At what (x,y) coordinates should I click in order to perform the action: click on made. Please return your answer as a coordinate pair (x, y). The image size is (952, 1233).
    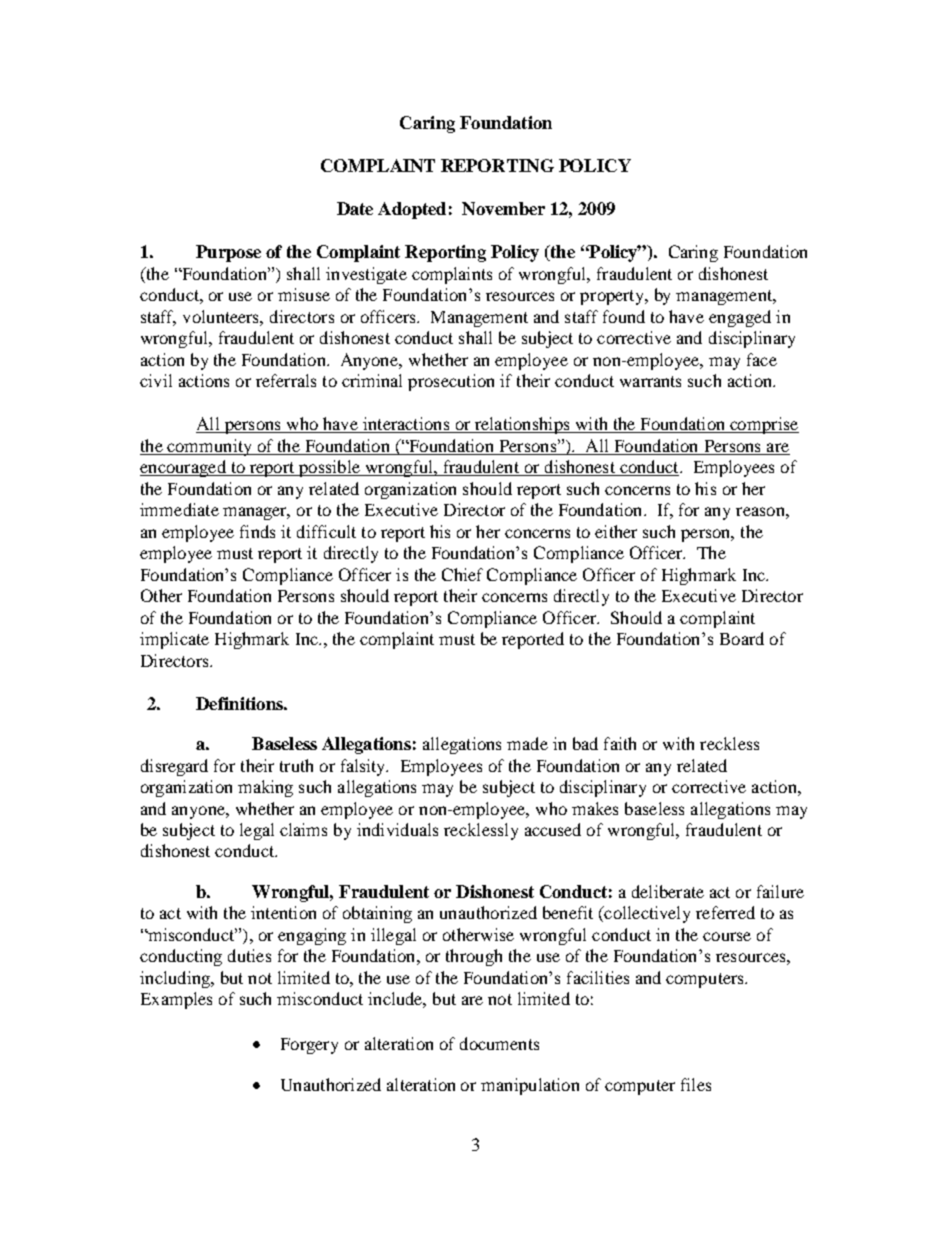
    Looking at the image, I should click on (527, 743).
